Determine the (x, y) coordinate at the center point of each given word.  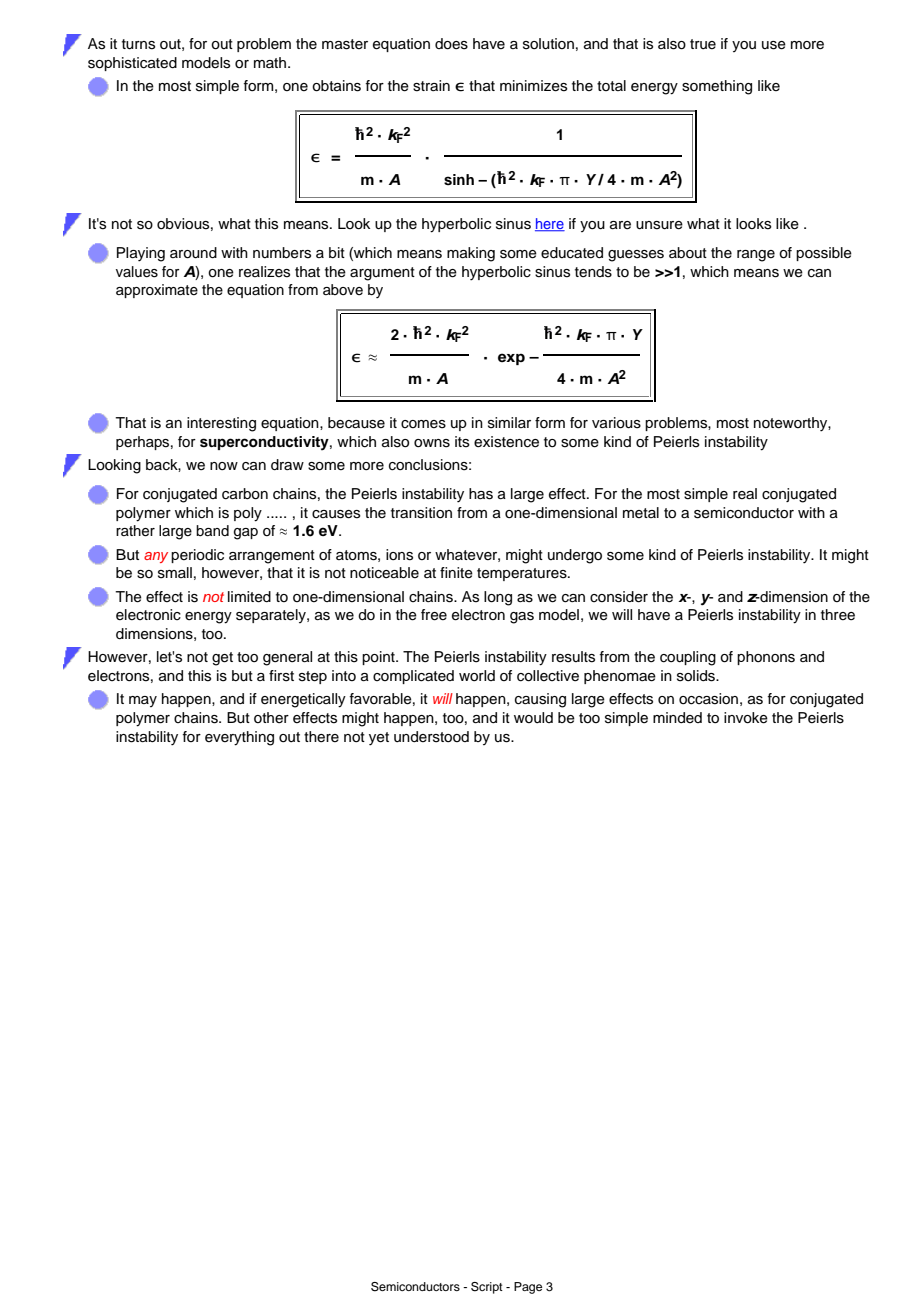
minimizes (534, 86)
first (281, 676)
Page (528, 1288)
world (477, 676)
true (703, 44)
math (271, 62)
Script (487, 1288)
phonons (766, 658)
